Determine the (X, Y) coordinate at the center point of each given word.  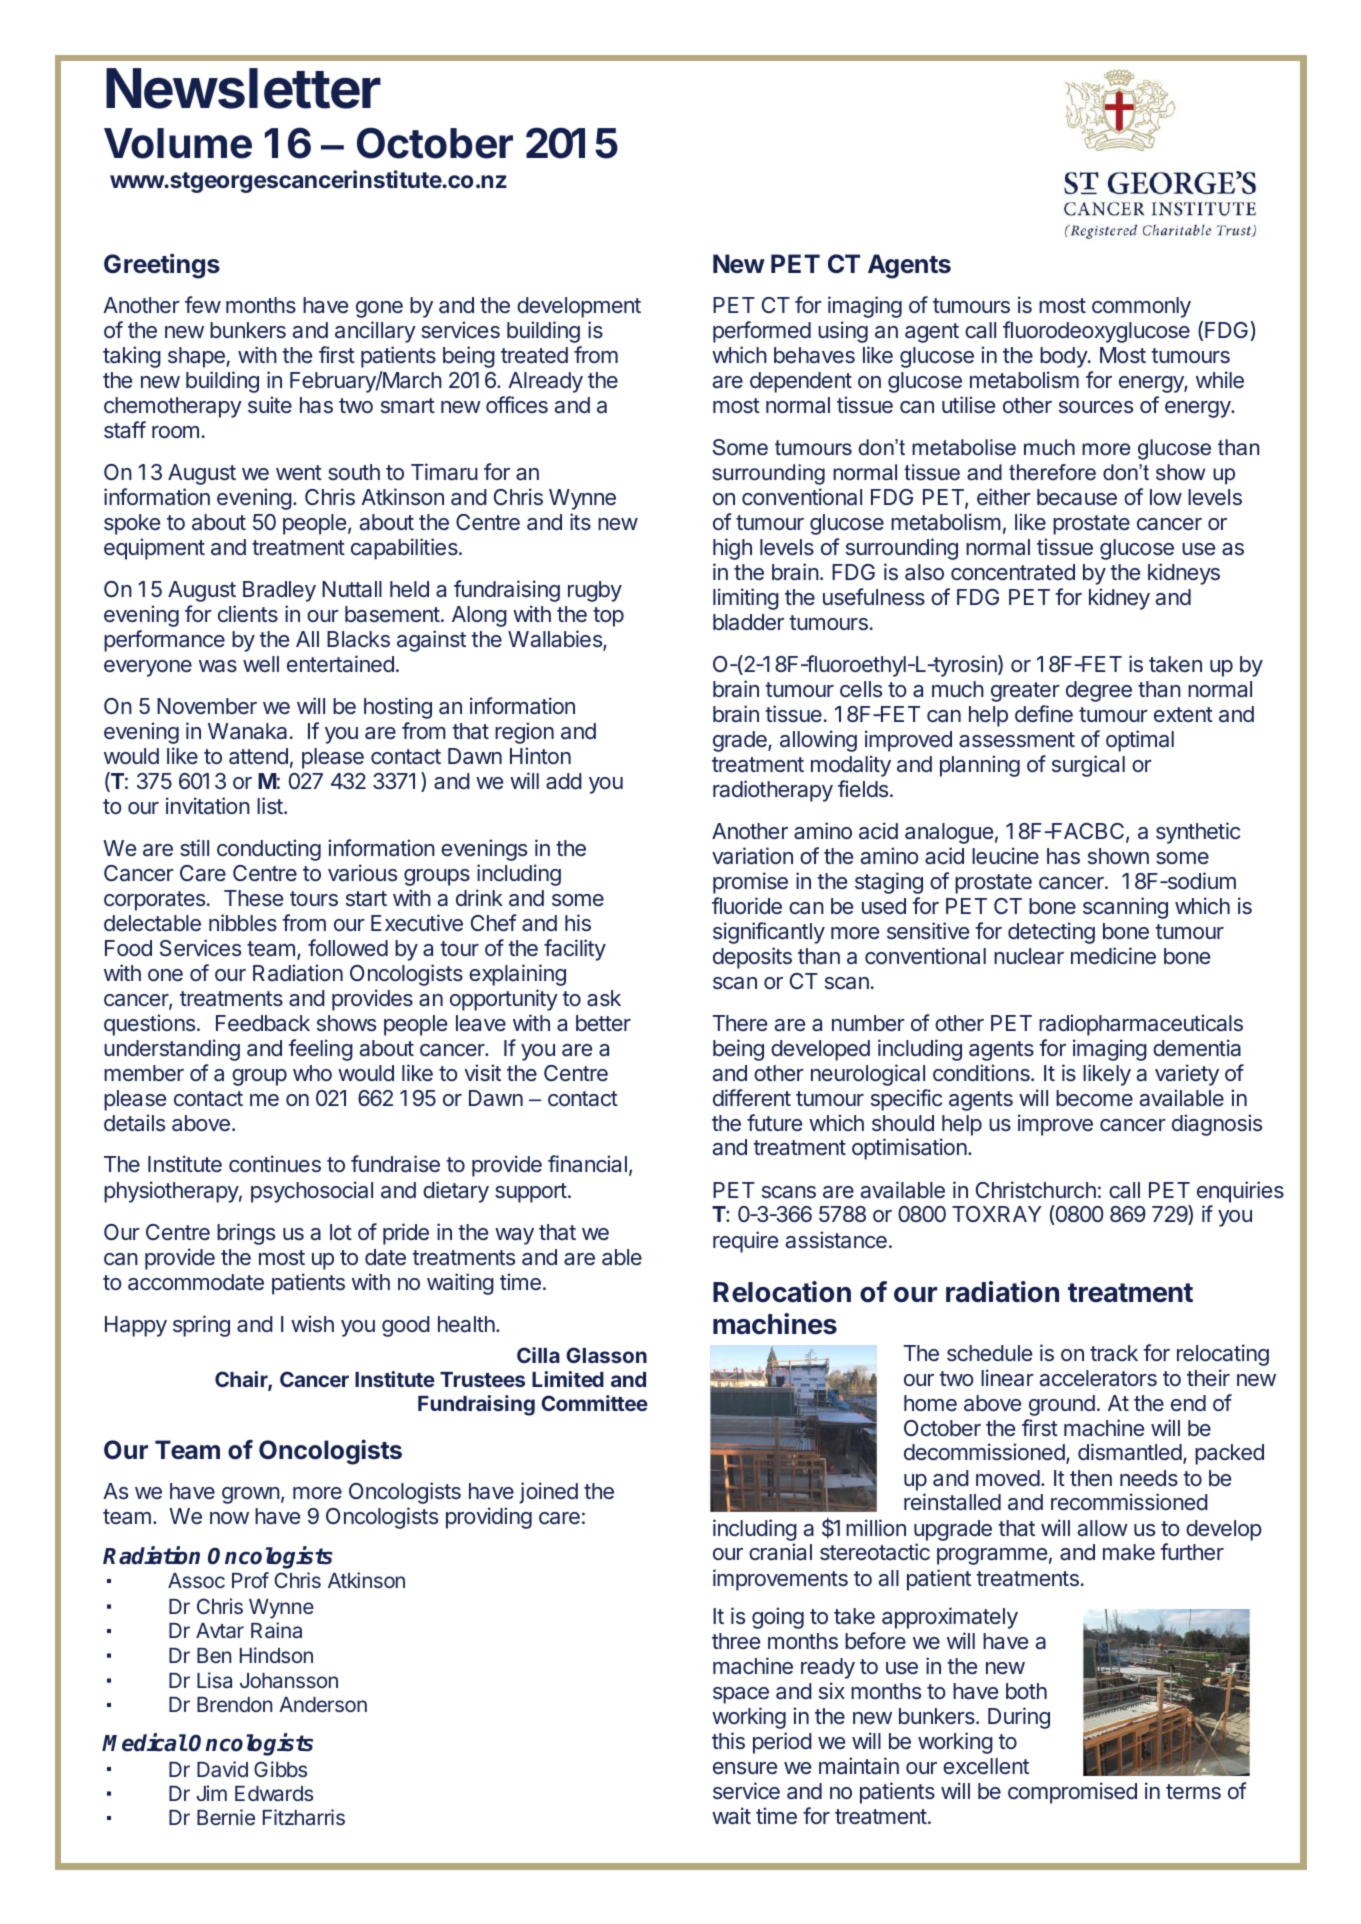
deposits (752, 958)
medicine (1113, 956)
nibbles (243, 923)
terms (1193, 1791)
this (728, 1740)
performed (762, 332)
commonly (1141, 307)
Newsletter (243, 88)
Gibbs (280, 1769)
